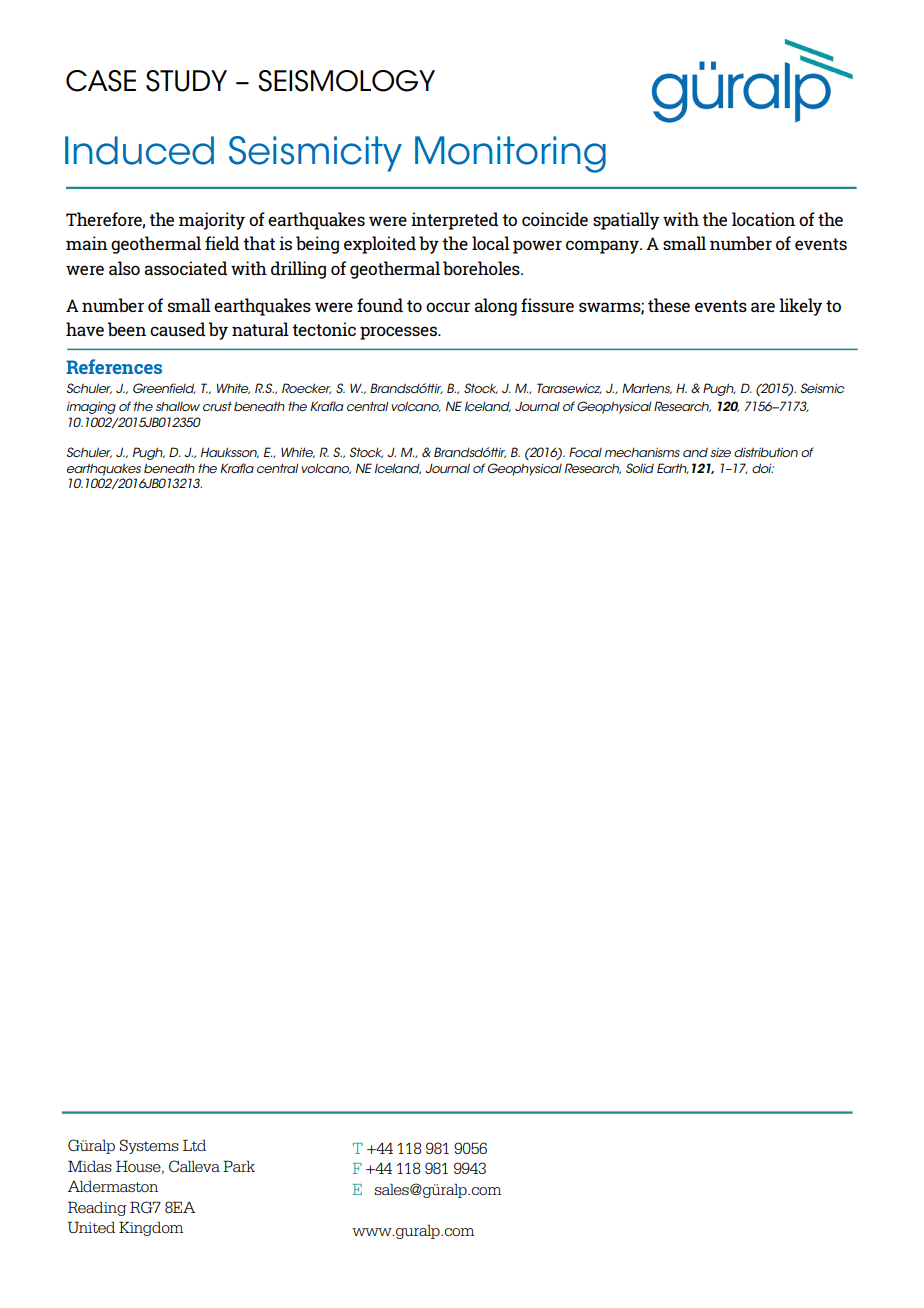 The width and height of the page is (924, 1308). Describe the element at coordinates (720, 452) in the page. I see `size` at that location.
